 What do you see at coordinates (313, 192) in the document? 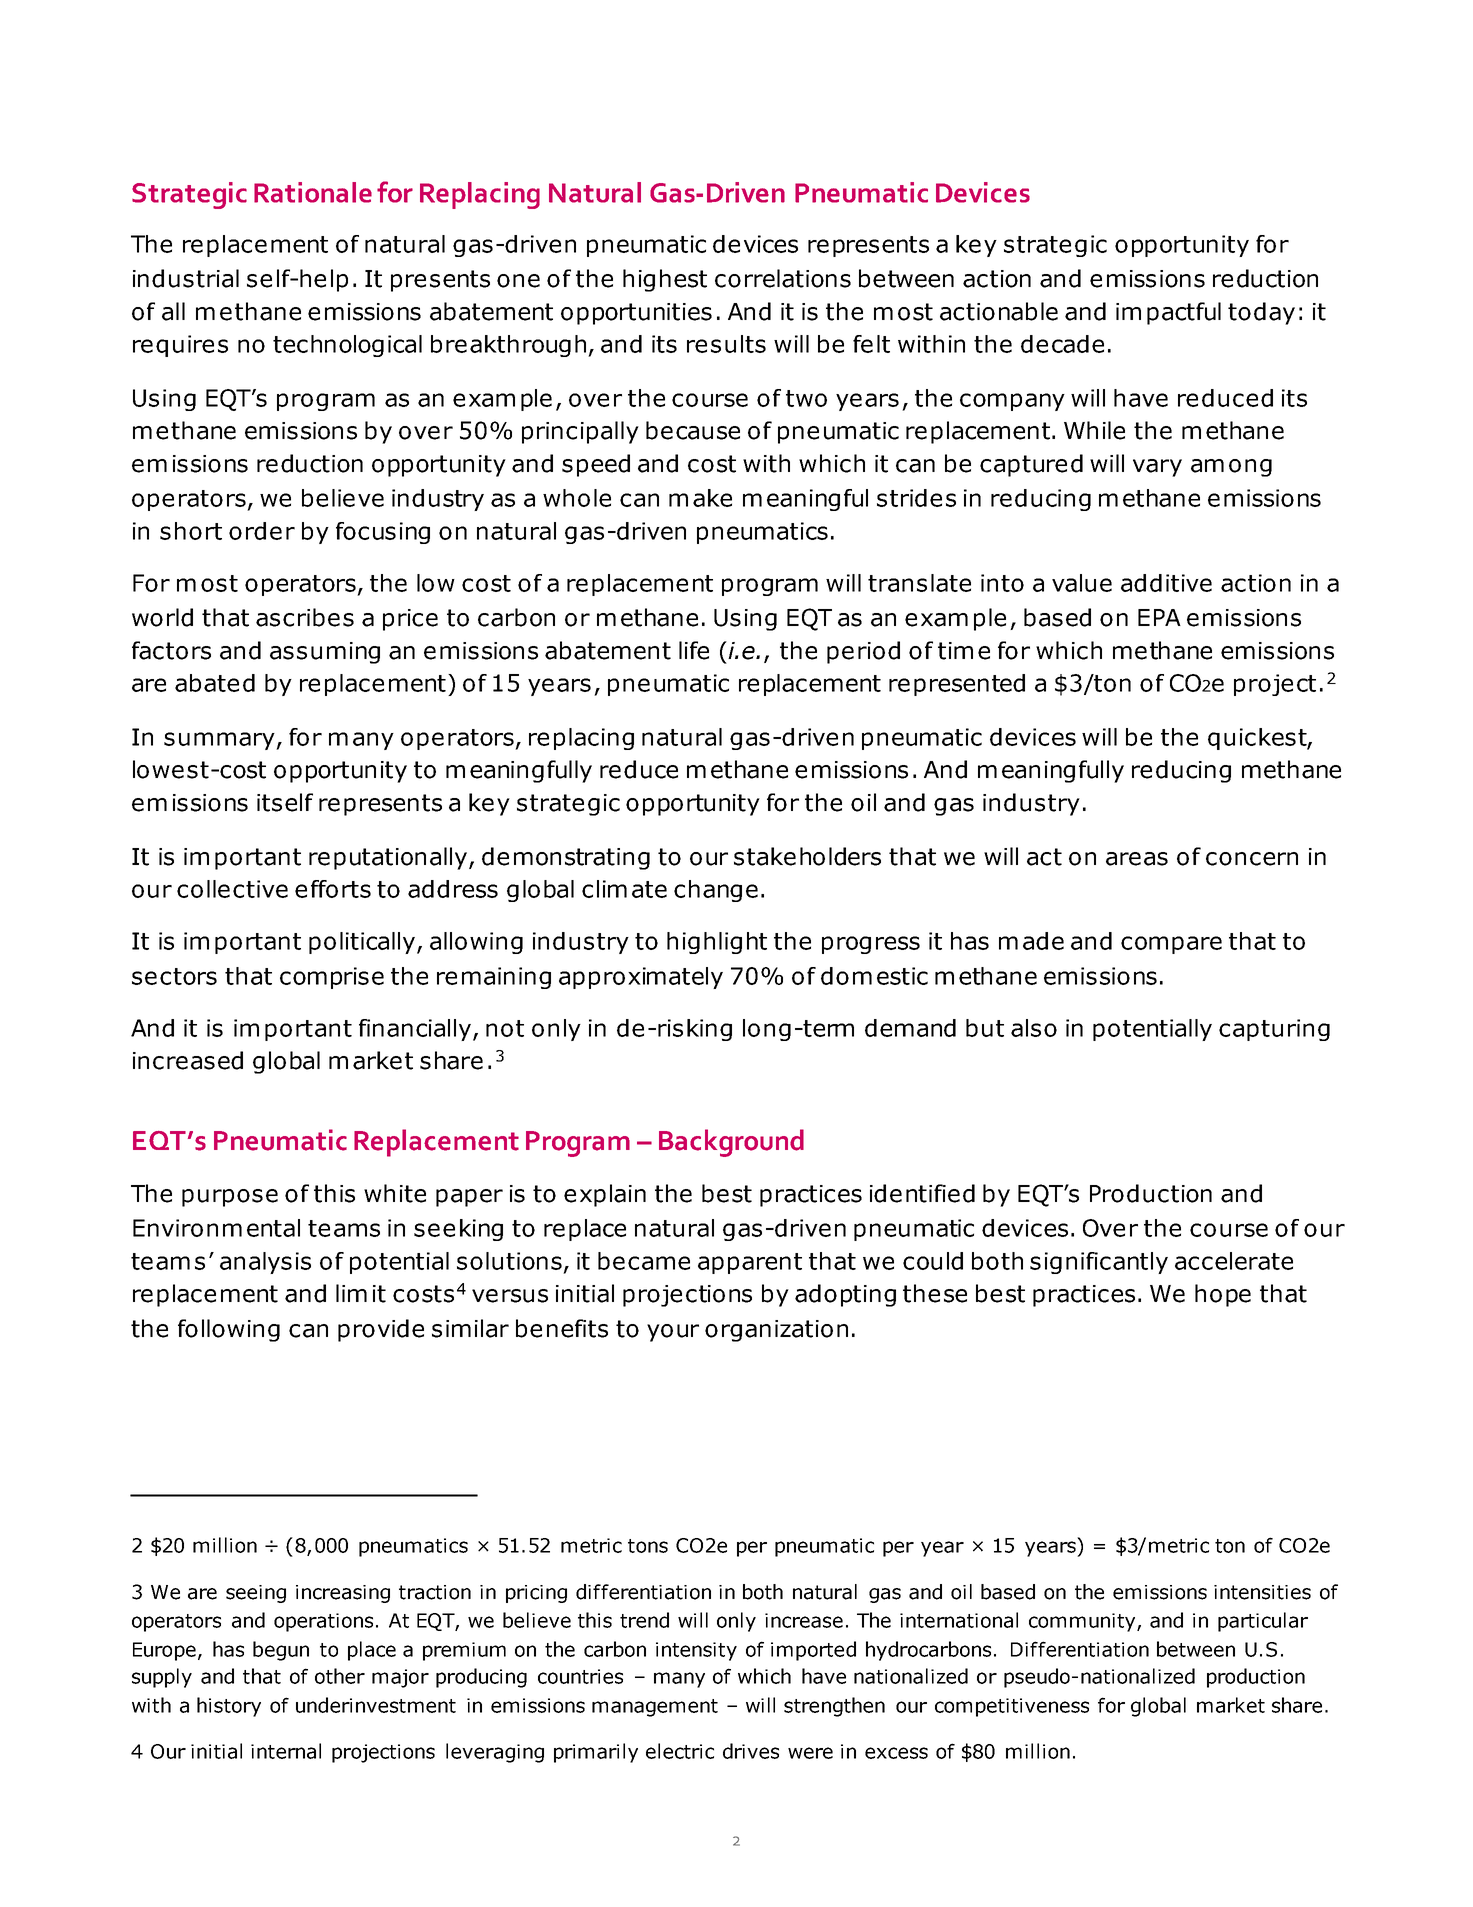
I see `Rationale` at bounding box center [313, 192].
